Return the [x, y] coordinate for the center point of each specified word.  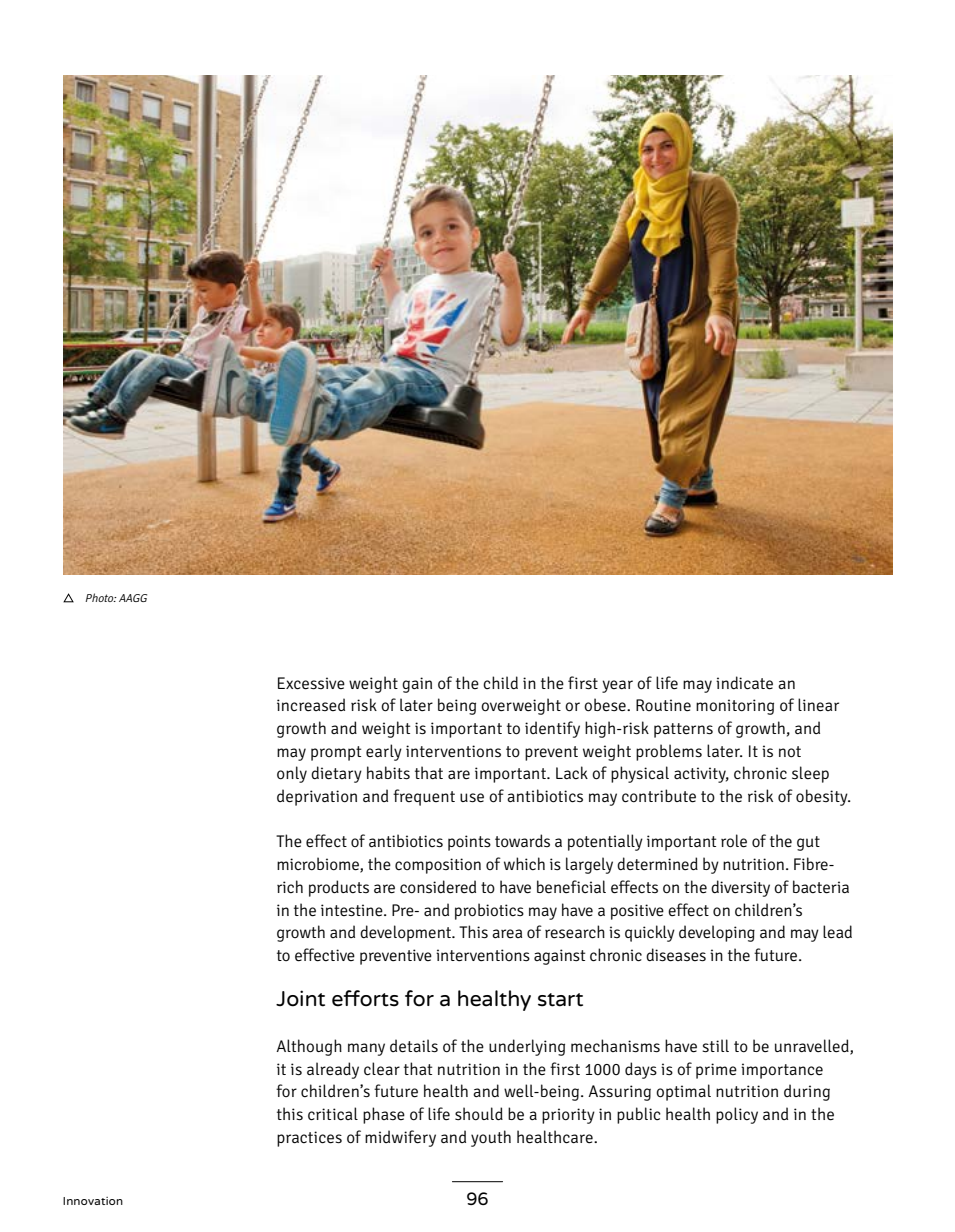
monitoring [735, 707]
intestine [353, 910]
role [734, 841]
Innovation [93, 1201]
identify [552, 729]
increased [311, 705]
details [414, 1046]
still [715, 1046]
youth [491, 1138]
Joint [300, 998]
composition [438, 866]
